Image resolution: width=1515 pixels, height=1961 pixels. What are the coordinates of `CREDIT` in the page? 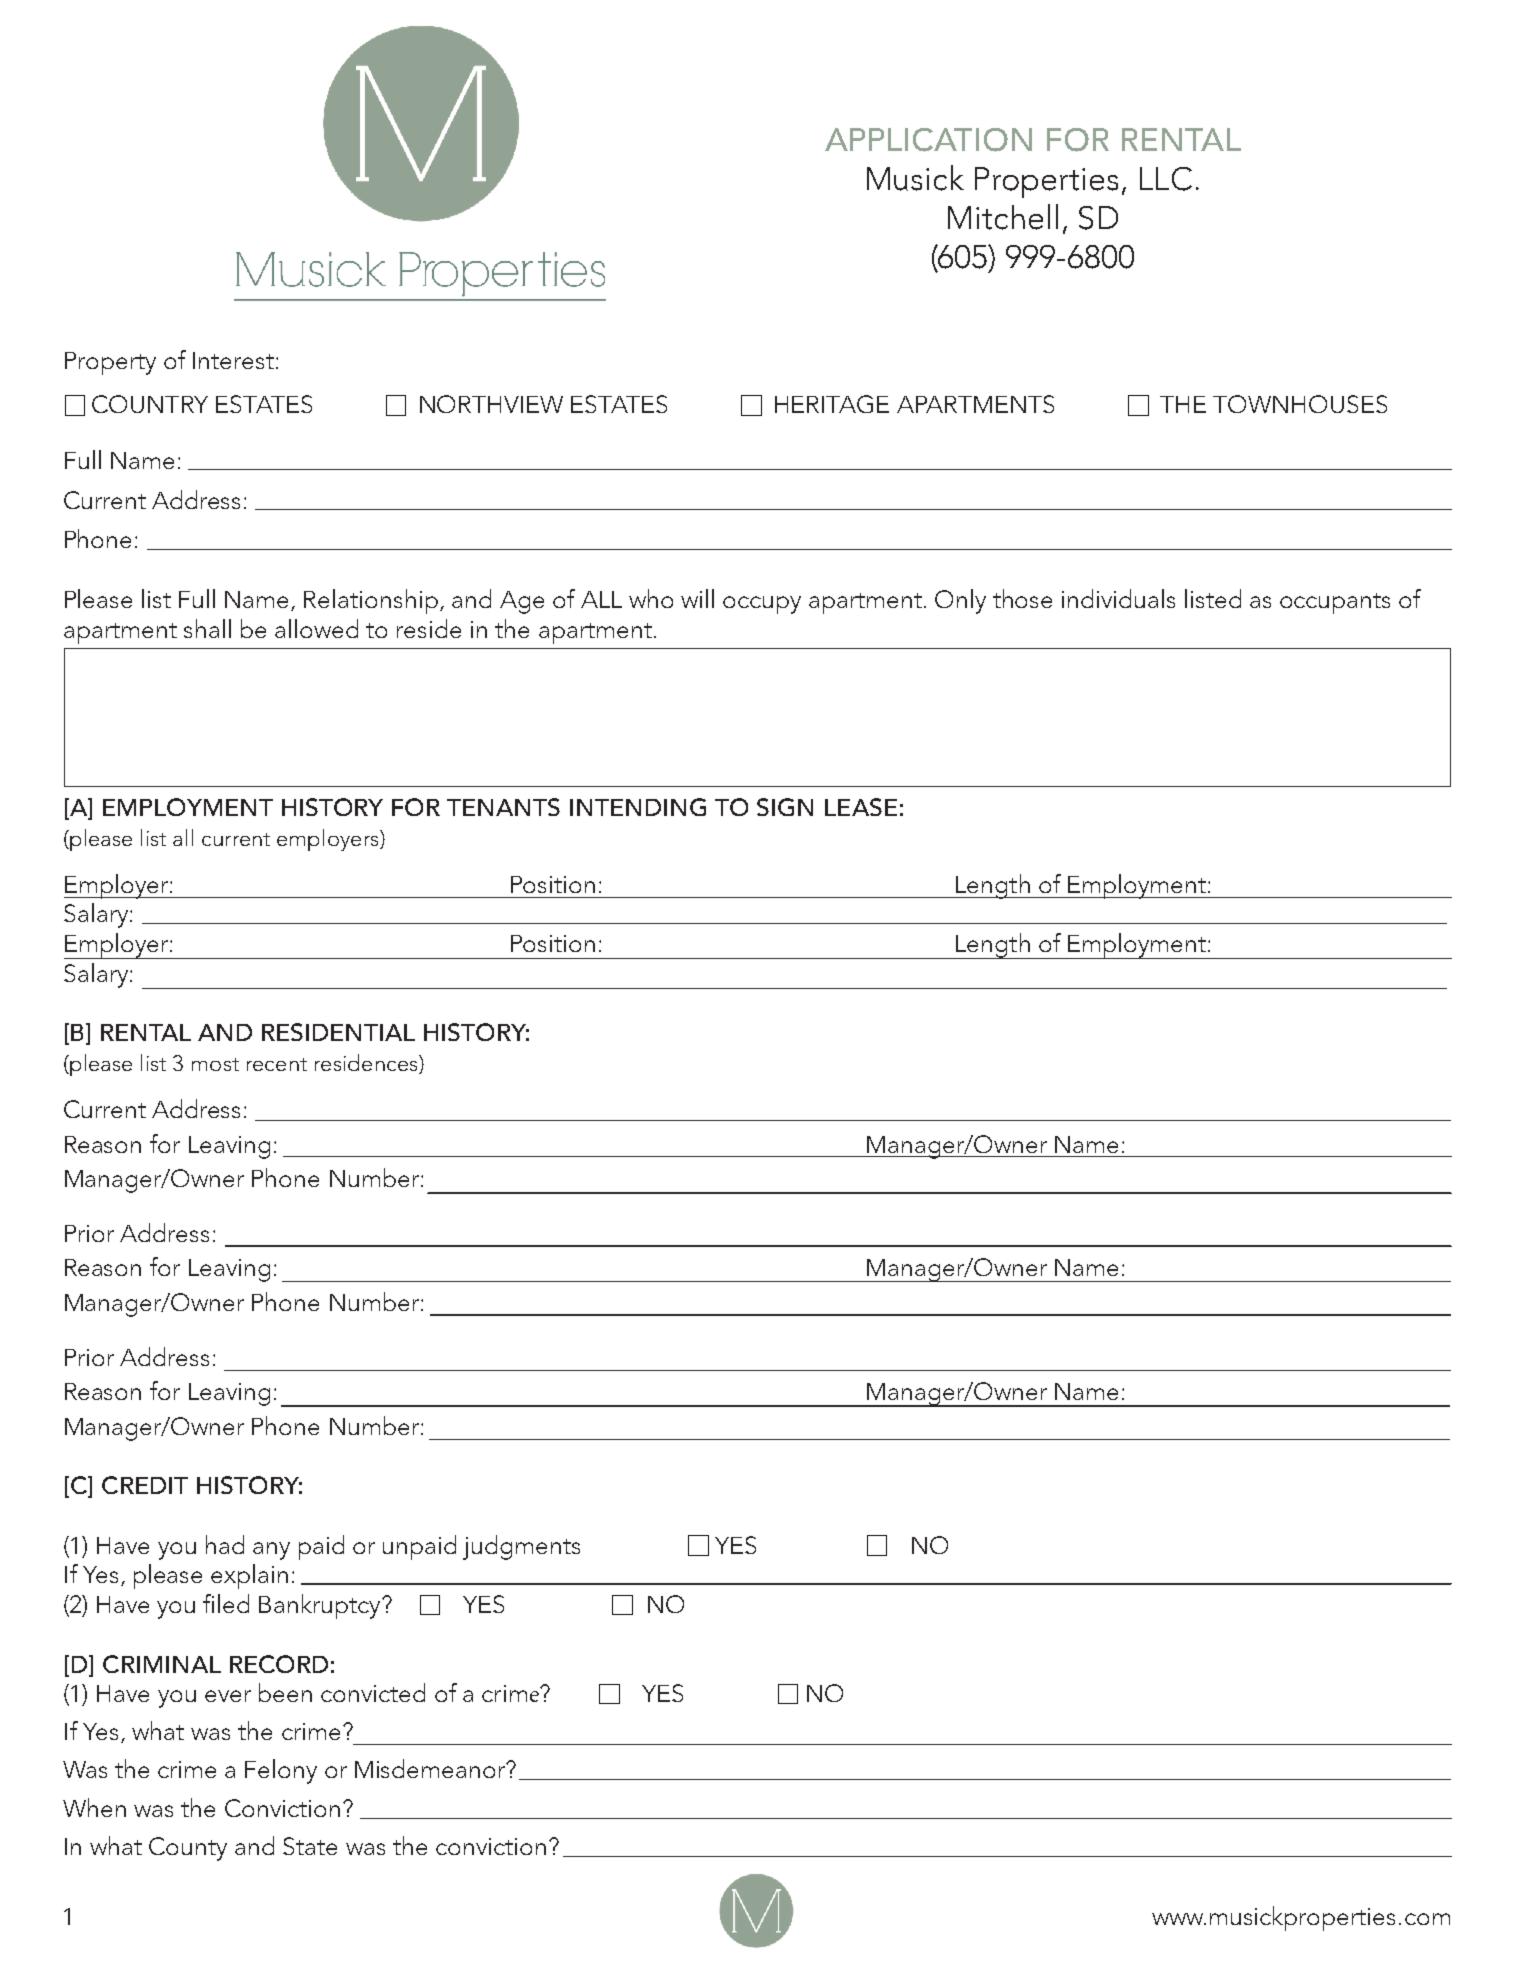 It's located at (145, 1485).
